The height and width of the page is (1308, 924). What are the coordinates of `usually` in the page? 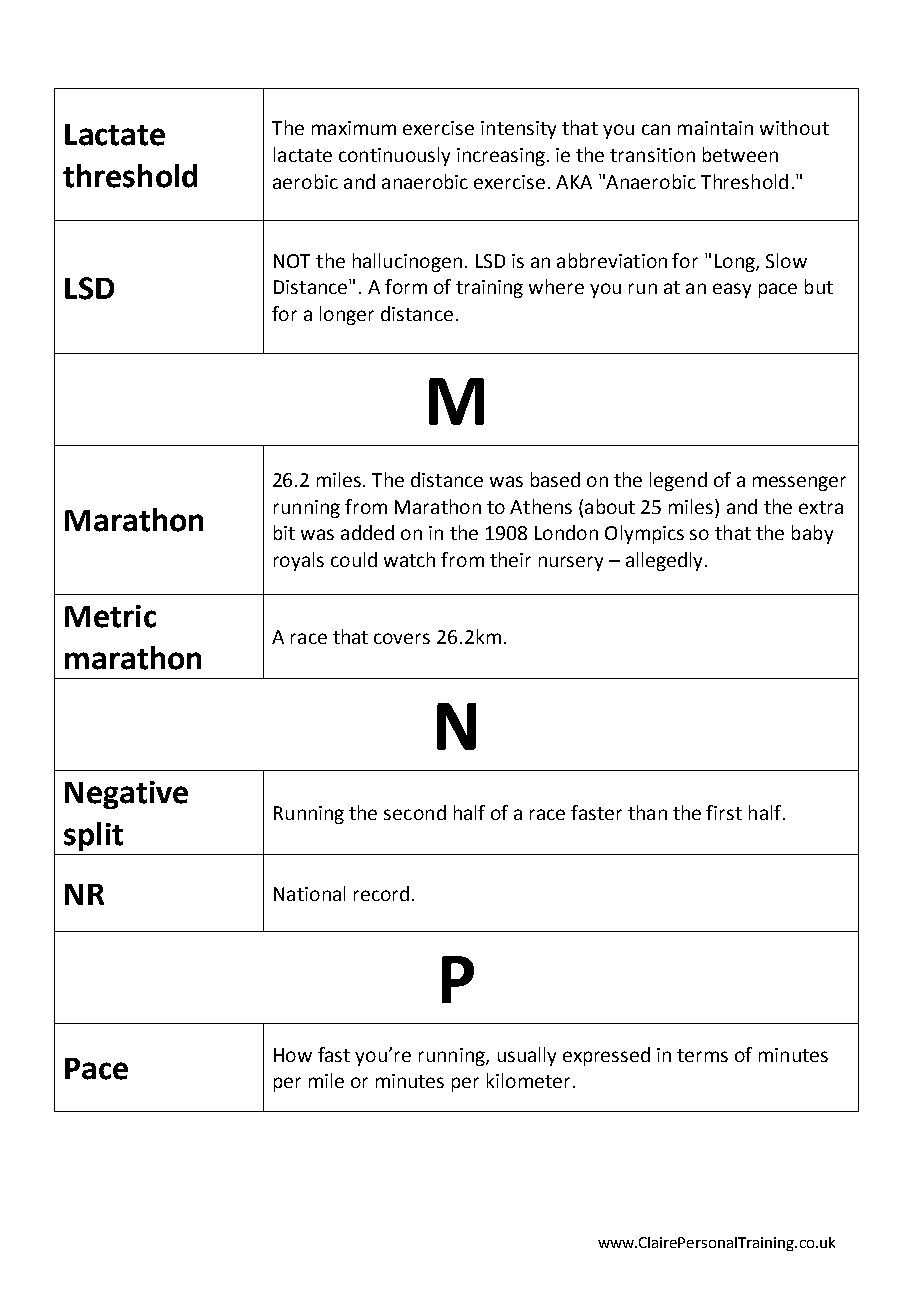 It's located at (527, 1056).
